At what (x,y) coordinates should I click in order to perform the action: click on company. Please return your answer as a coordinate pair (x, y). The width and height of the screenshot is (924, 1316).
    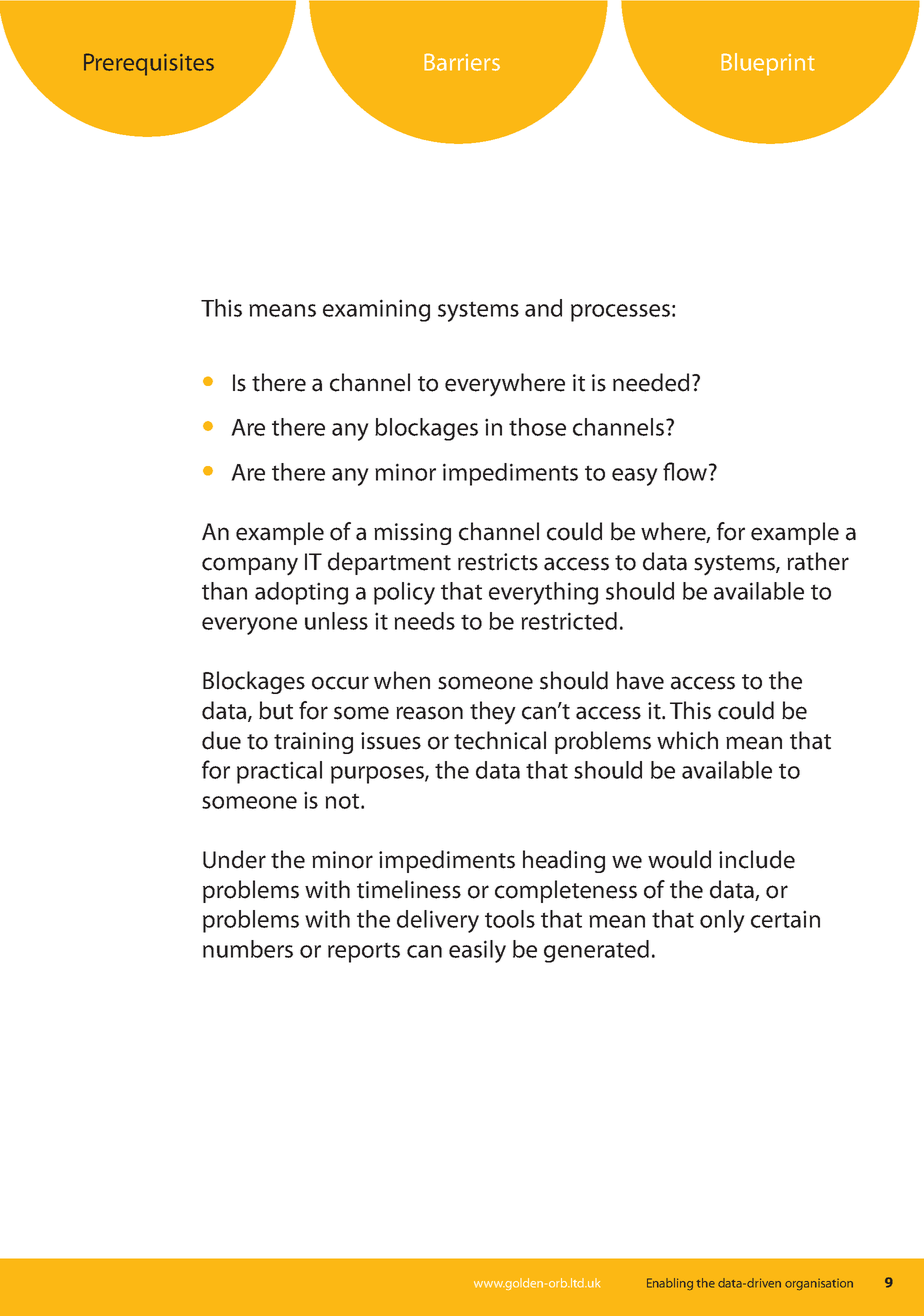
    Looking at the image, I should click on (250, 566).
